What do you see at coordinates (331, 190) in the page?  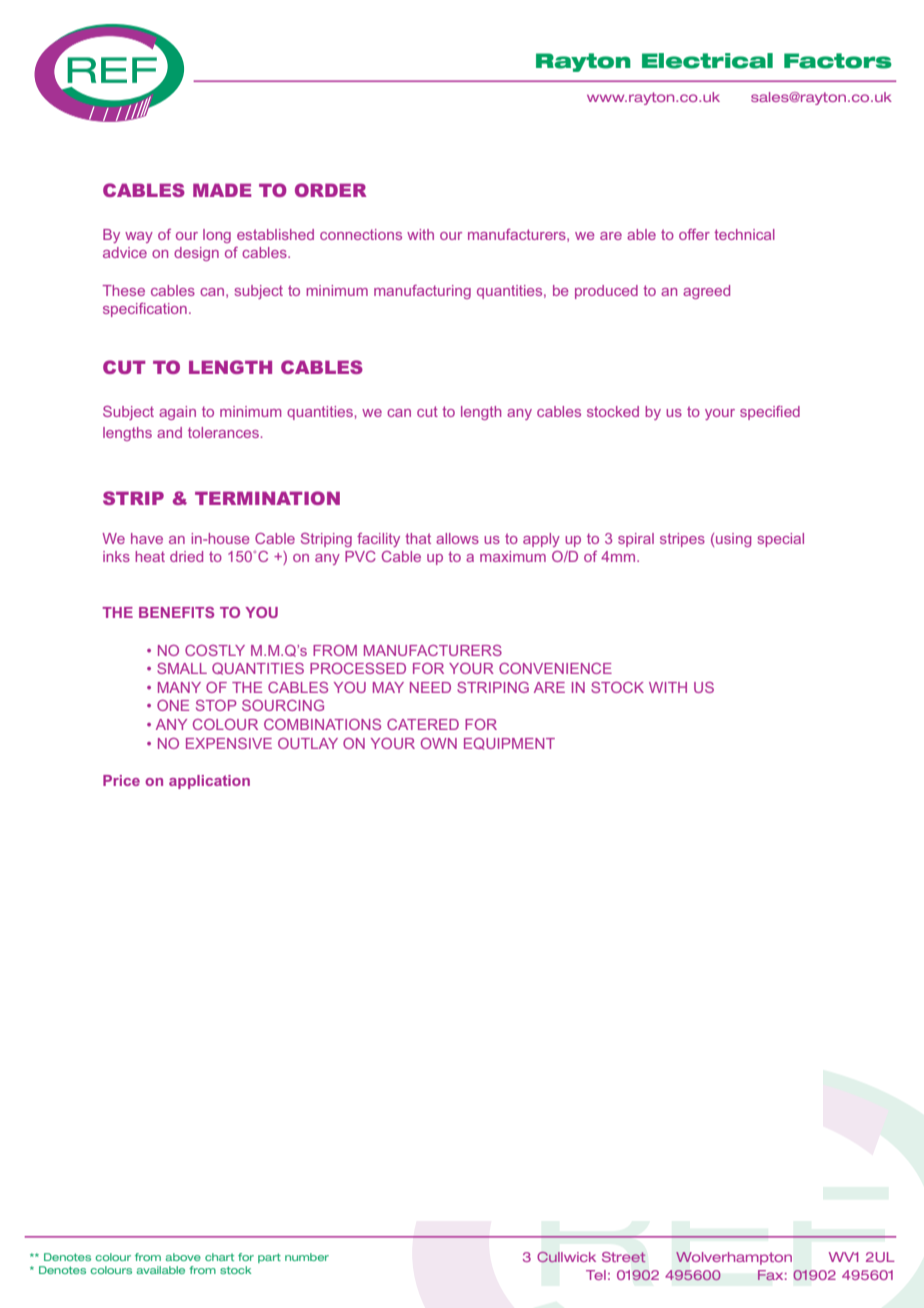 I see `ORDER` at bounding box center [331, 190].
